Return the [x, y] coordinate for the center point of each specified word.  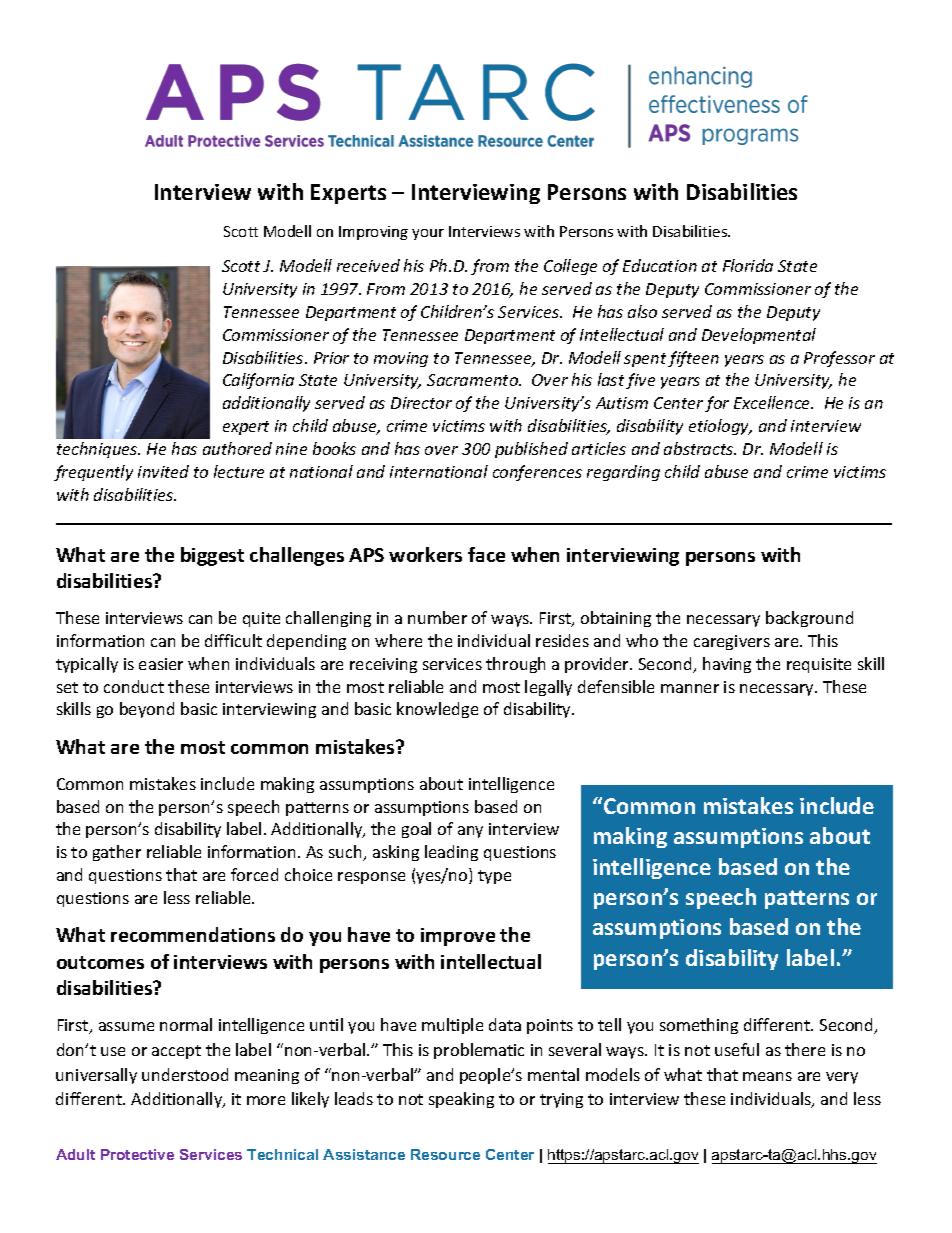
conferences [537, 473]
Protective [137, 1154]
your [428, 234]
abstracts [700, 448]
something [699, 1026]
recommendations [193, 934]
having [727, 665]
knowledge [437, 710]
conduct [134, 686]
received [368, 265]
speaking [461, 1100]
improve [458, 937]
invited [163, 471]
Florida [748, 265]
